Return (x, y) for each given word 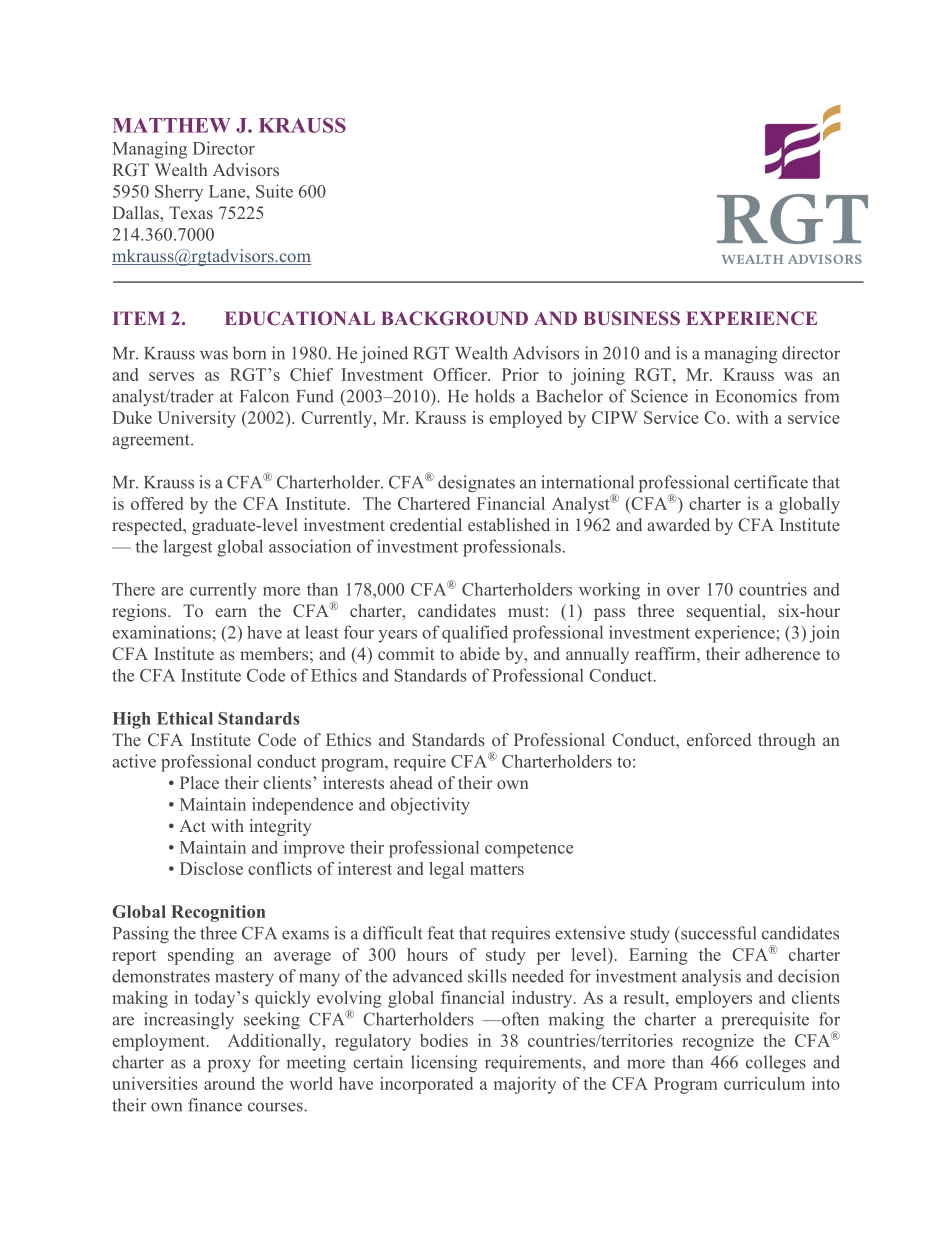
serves (171, 376)
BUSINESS (631, 318)
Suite (274, 191)
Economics (756, 396)
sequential (725, 612)
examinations (161, 632)
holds (495, 396)
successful (717, 933)
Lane (228, 191)
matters (497, 869)
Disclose (211, 868)
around (229, 1083)
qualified (475, 634)
